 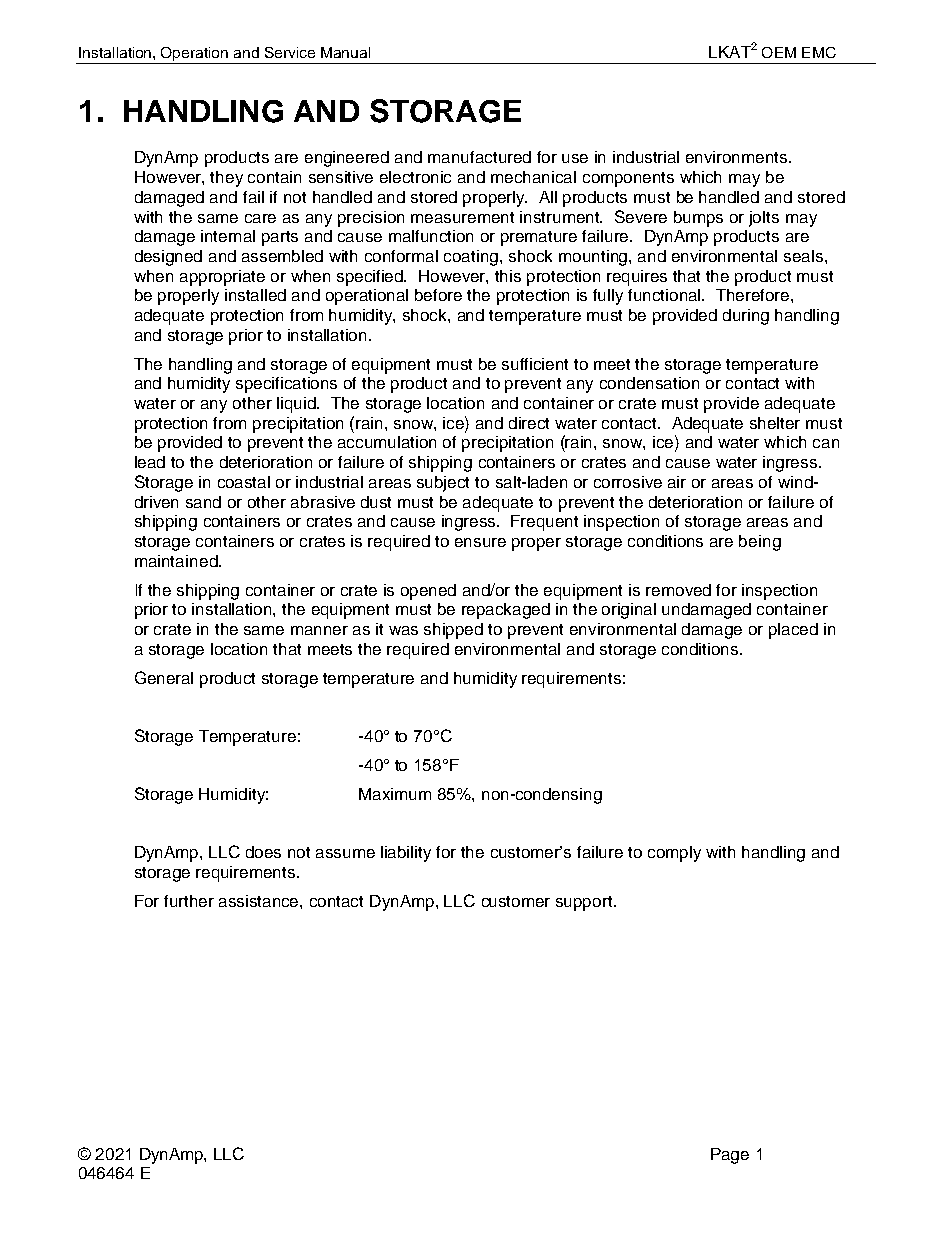 What do you see at coordinates (746, 317) in the document?
I see `during` at bounding box center [746, 317].
